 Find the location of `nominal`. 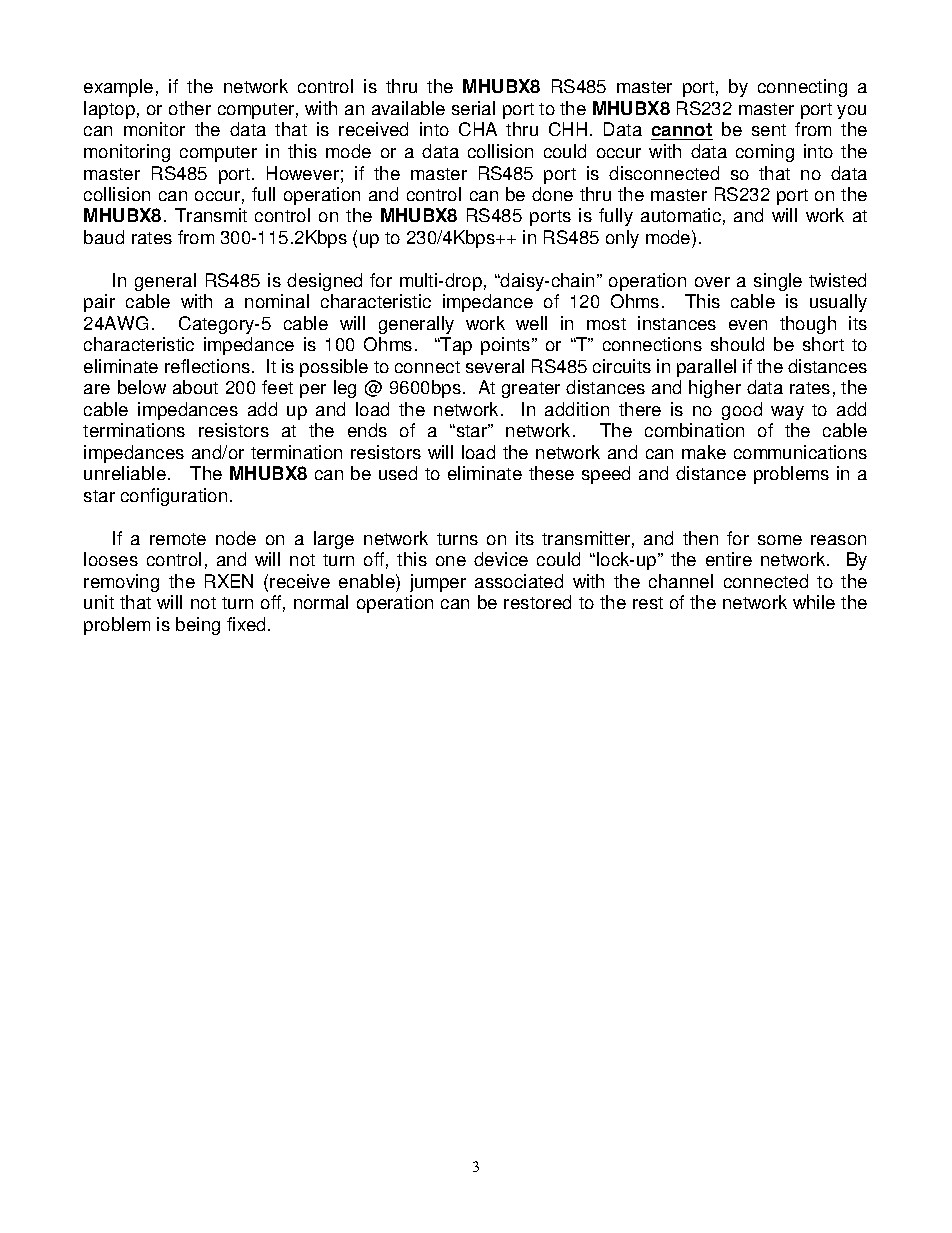

nominal is located at coordinates (277, 301).
